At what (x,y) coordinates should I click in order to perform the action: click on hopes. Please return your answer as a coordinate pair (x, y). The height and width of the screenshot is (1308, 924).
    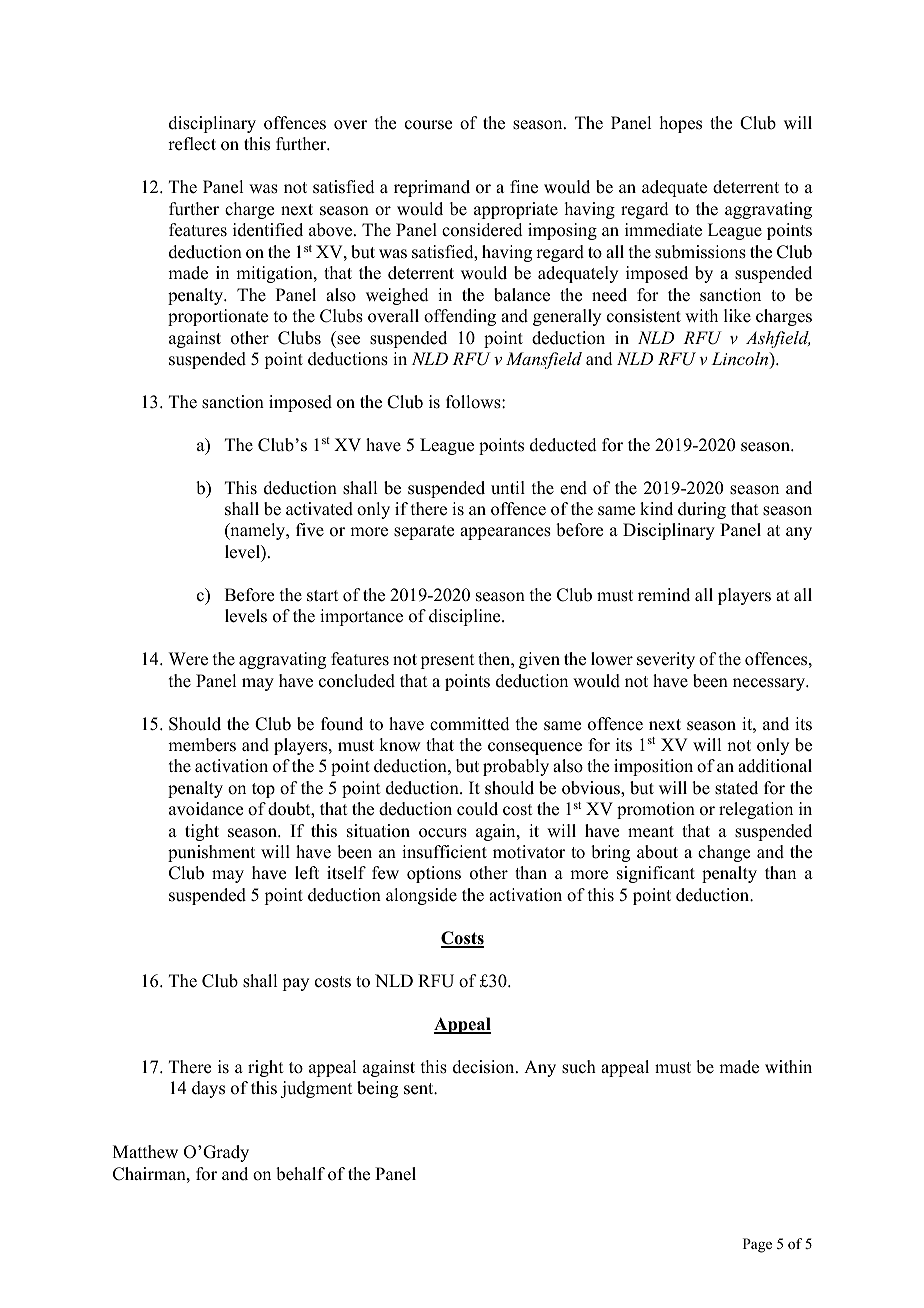
    Looking at the image, I should click on (681, 124).
